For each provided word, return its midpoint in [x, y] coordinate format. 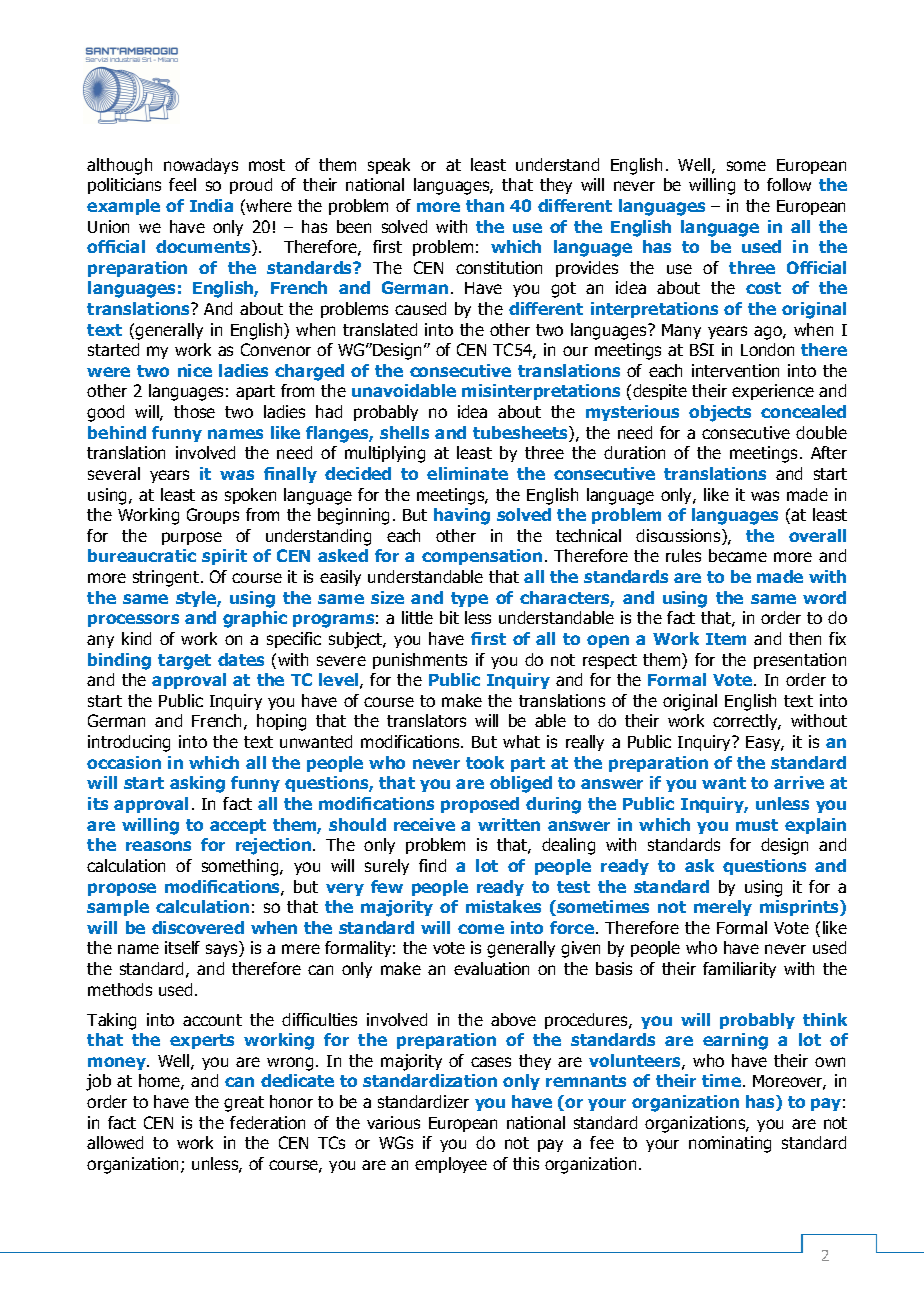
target [184, 662]
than [485, 205]
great [244, 1104]
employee [451, 1165]
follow [789, 184]
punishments [420, 661]
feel [182, 184]
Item [726, 639]
